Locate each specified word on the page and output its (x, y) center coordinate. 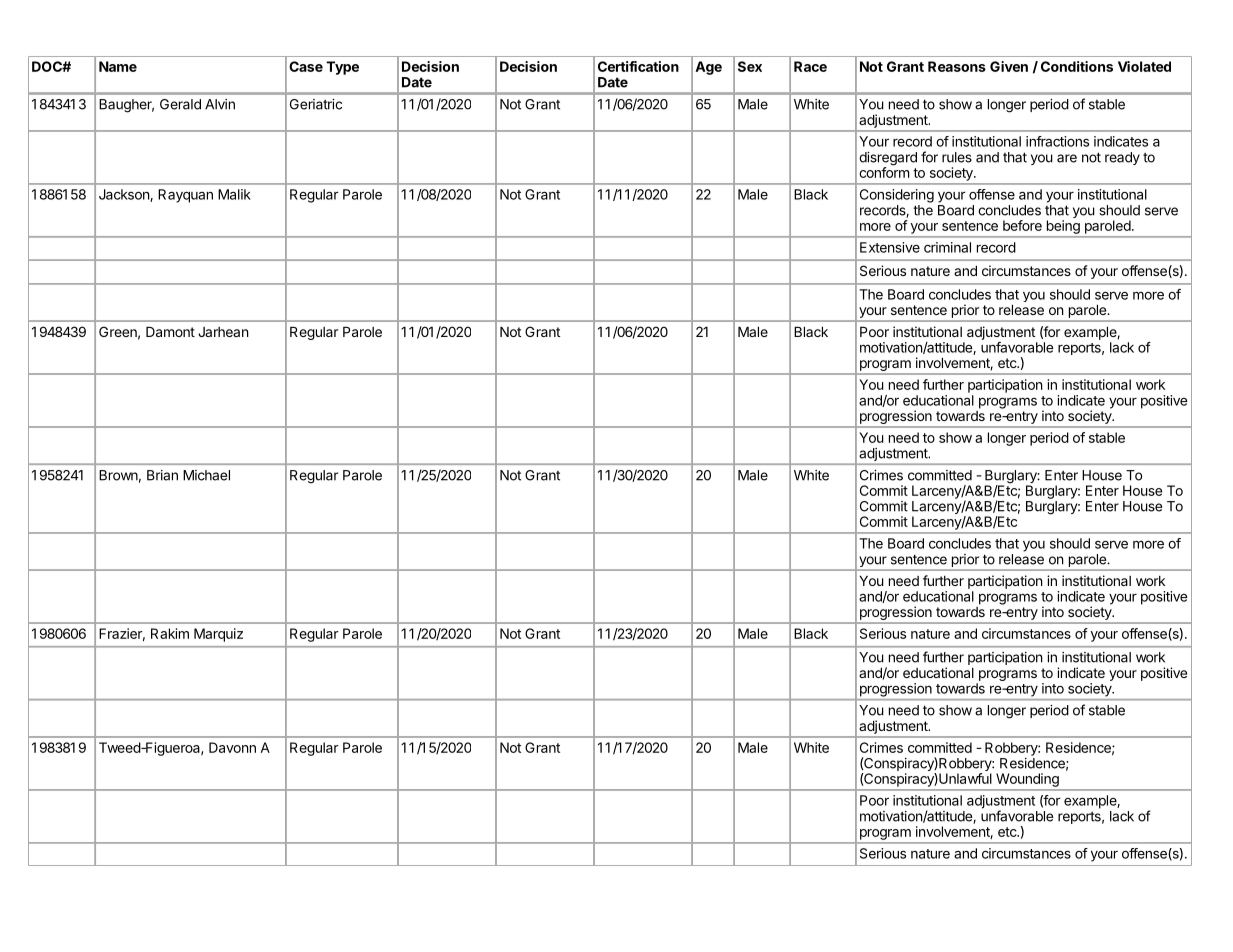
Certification (638, 66)
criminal (947, 247)
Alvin (220, 104)
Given (1009, 66)
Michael (206, 475)
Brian (162, 475)
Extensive (890, 247)
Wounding (1027, 780)
